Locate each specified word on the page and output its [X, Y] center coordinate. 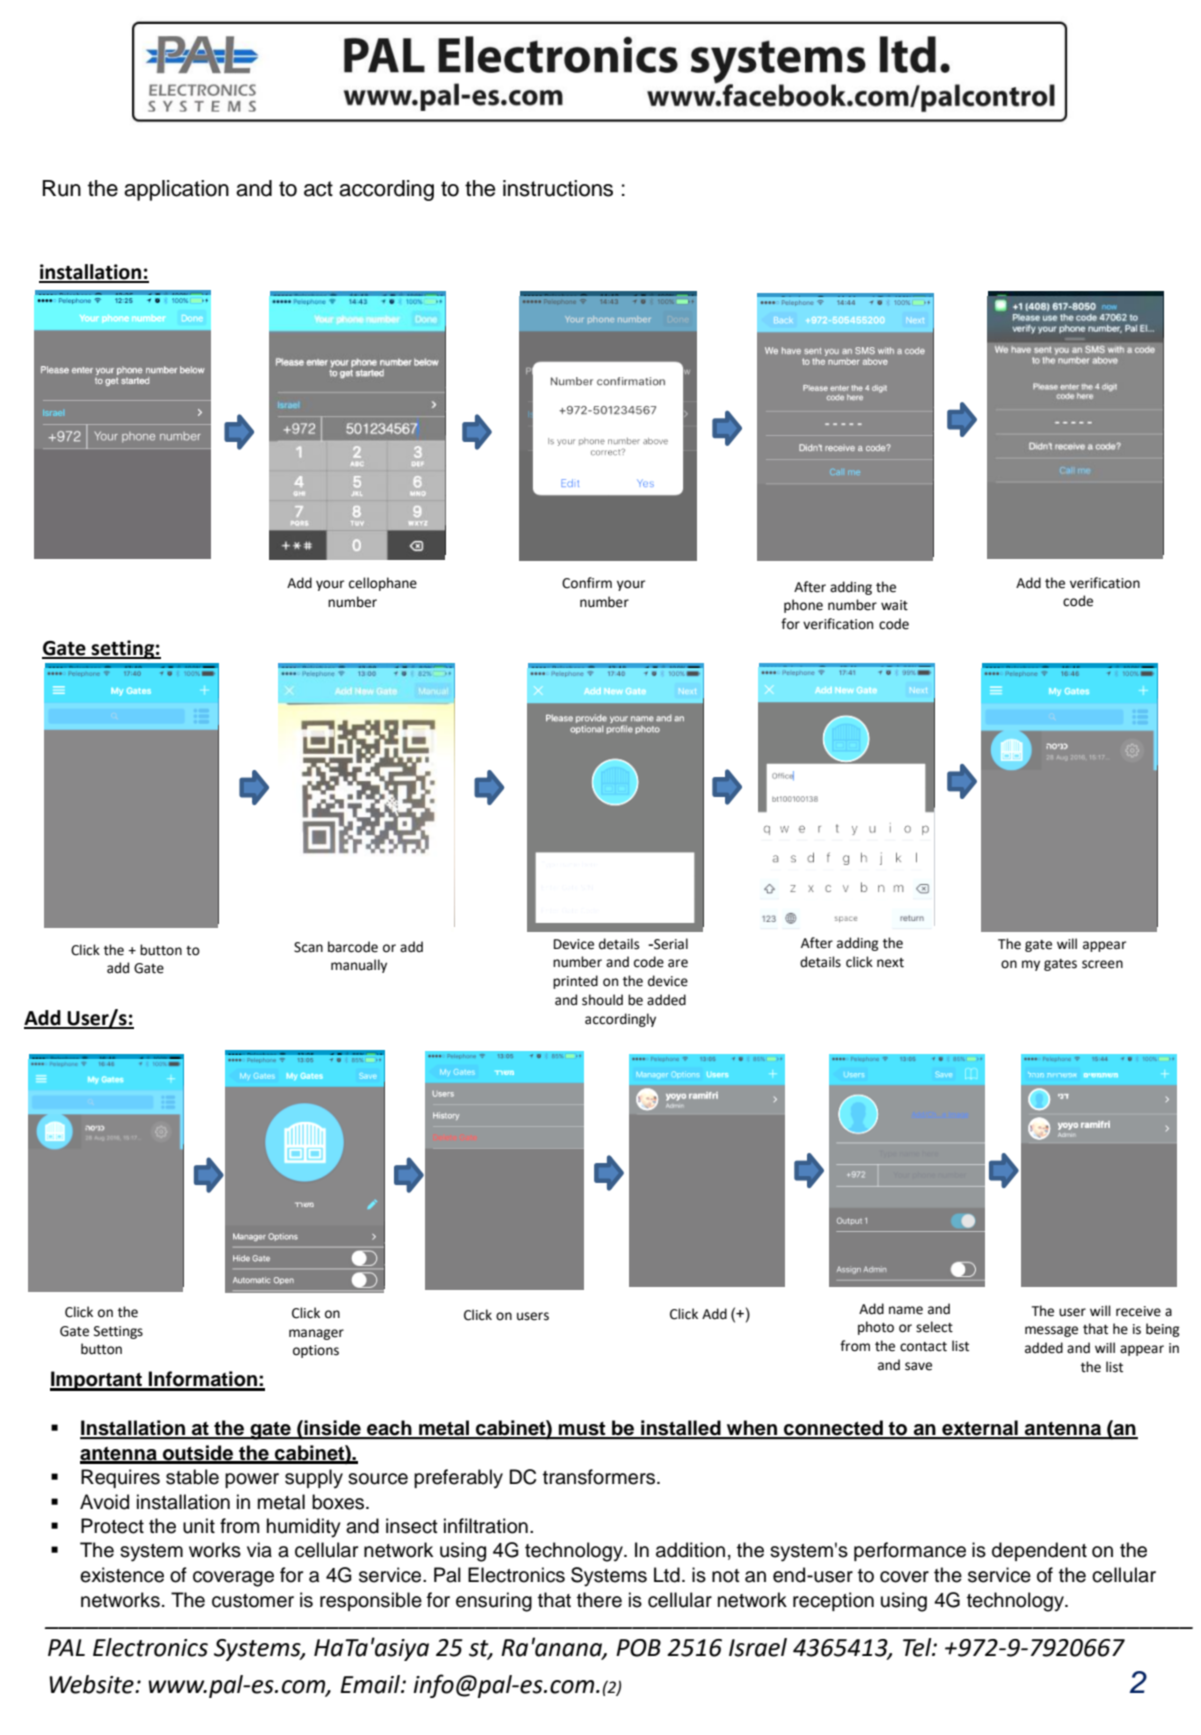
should [602, 1000]
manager [316, 1334]
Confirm [587, 583]
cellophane [383, 584]
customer [253, 1601]
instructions [558, 188]
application [176, 190]
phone [803, 606]
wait [894, 605]
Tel [918, 1647]
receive [1138, 1311]
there [599, 1600]
